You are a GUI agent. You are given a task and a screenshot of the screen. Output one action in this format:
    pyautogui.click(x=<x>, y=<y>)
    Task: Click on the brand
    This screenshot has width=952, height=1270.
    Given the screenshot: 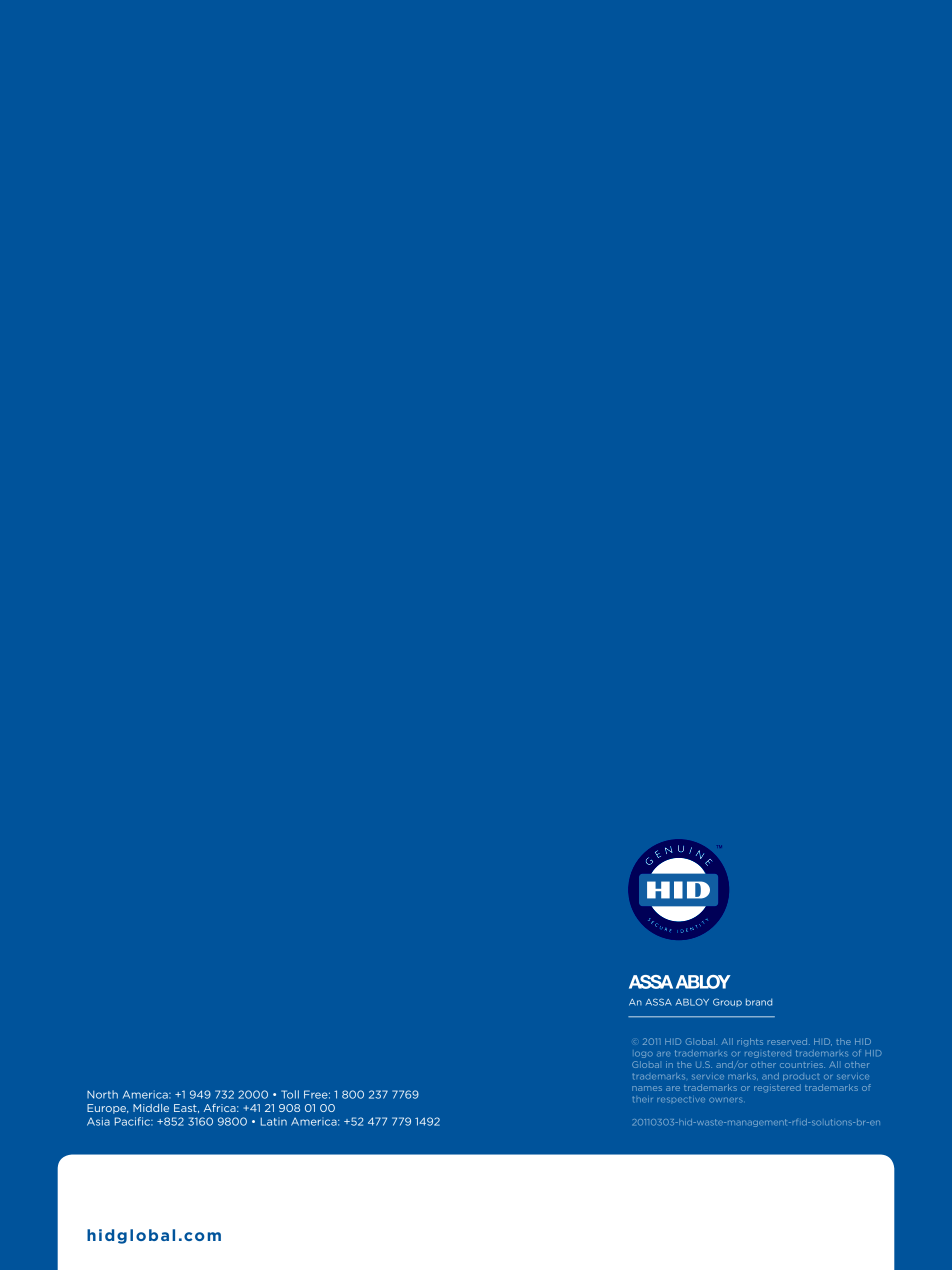 What is the action you would take?
    pyautogui.click(x=759, y=1002)
